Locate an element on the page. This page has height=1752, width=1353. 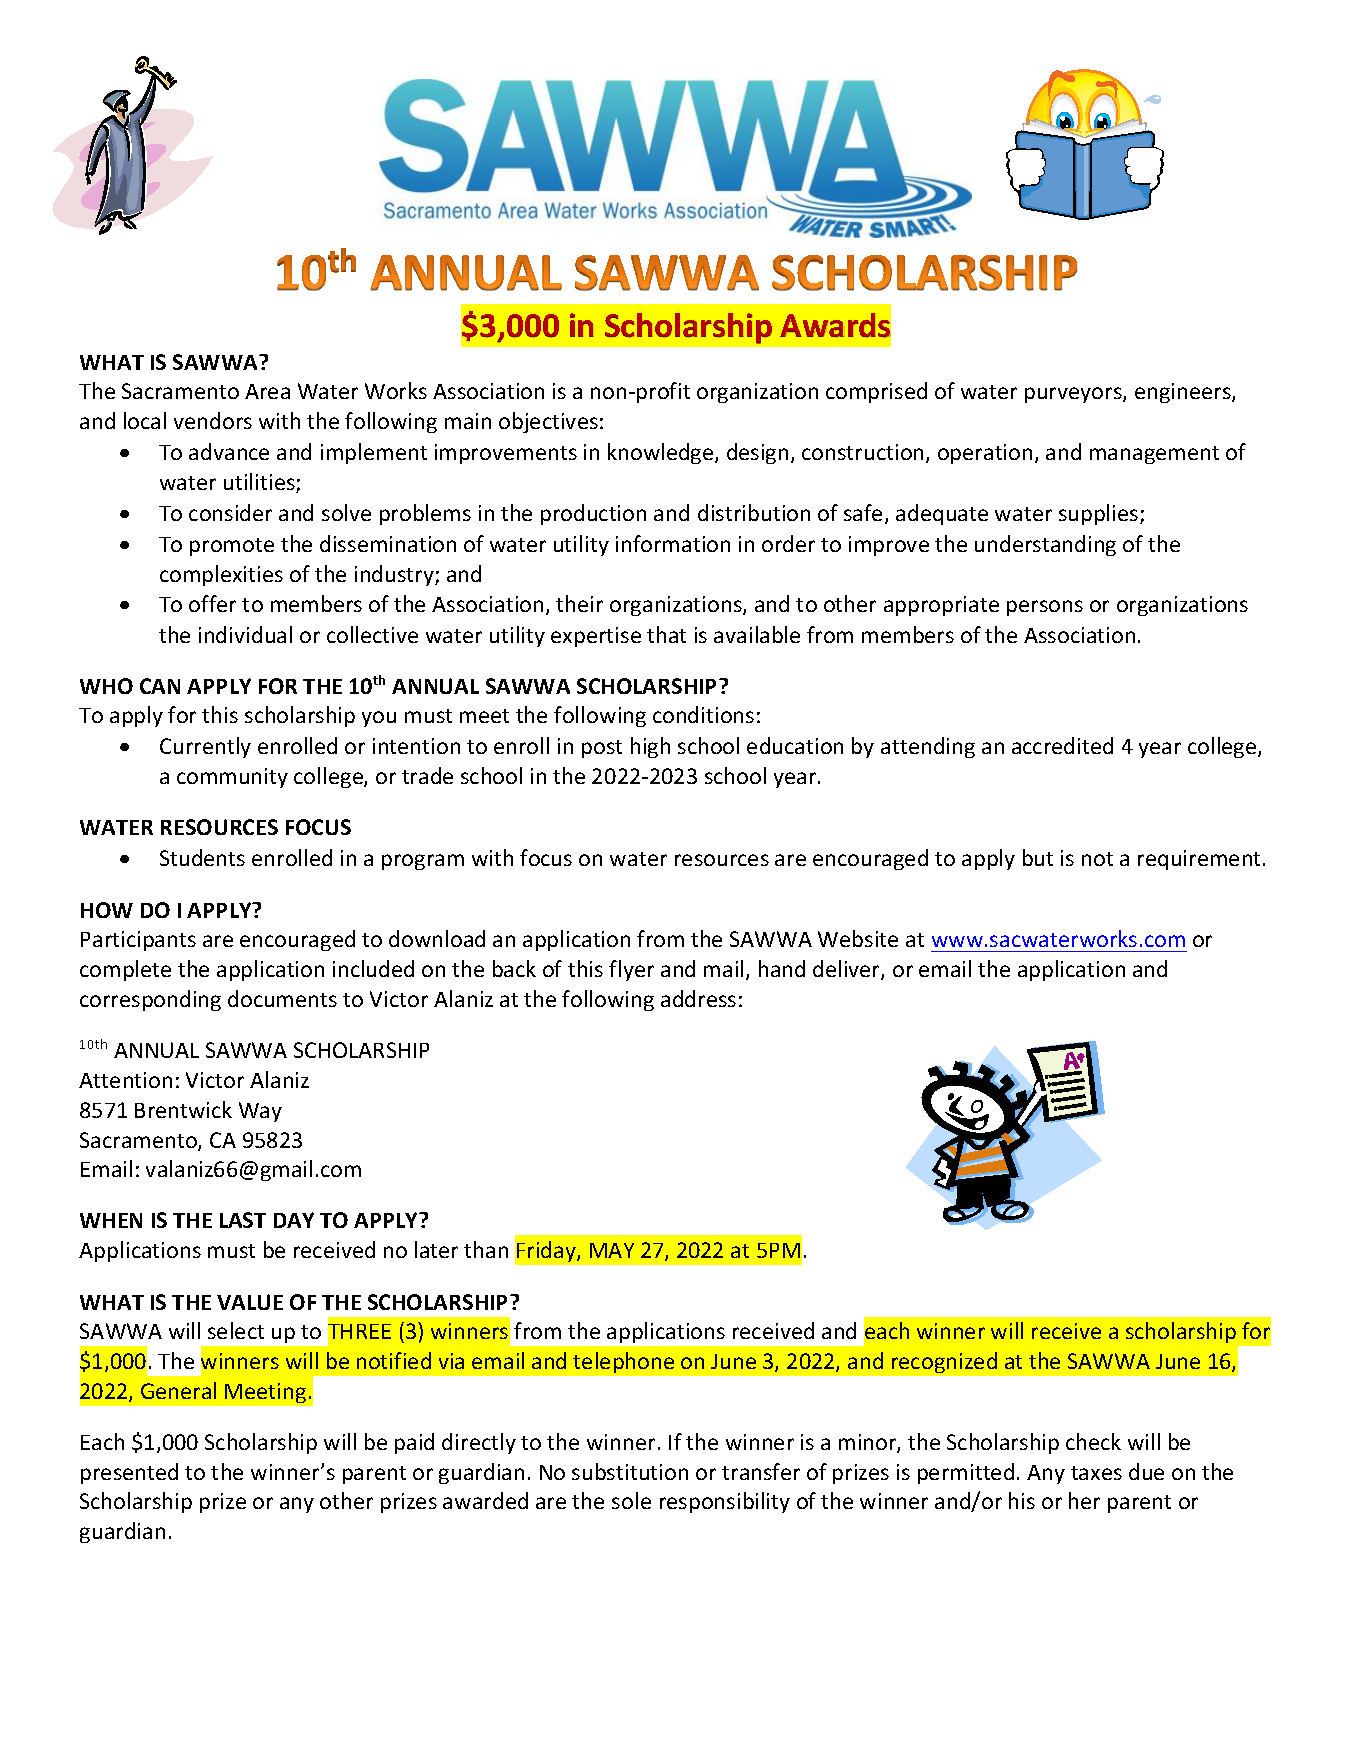
purveyors is located at coordinates (1074, 395).
